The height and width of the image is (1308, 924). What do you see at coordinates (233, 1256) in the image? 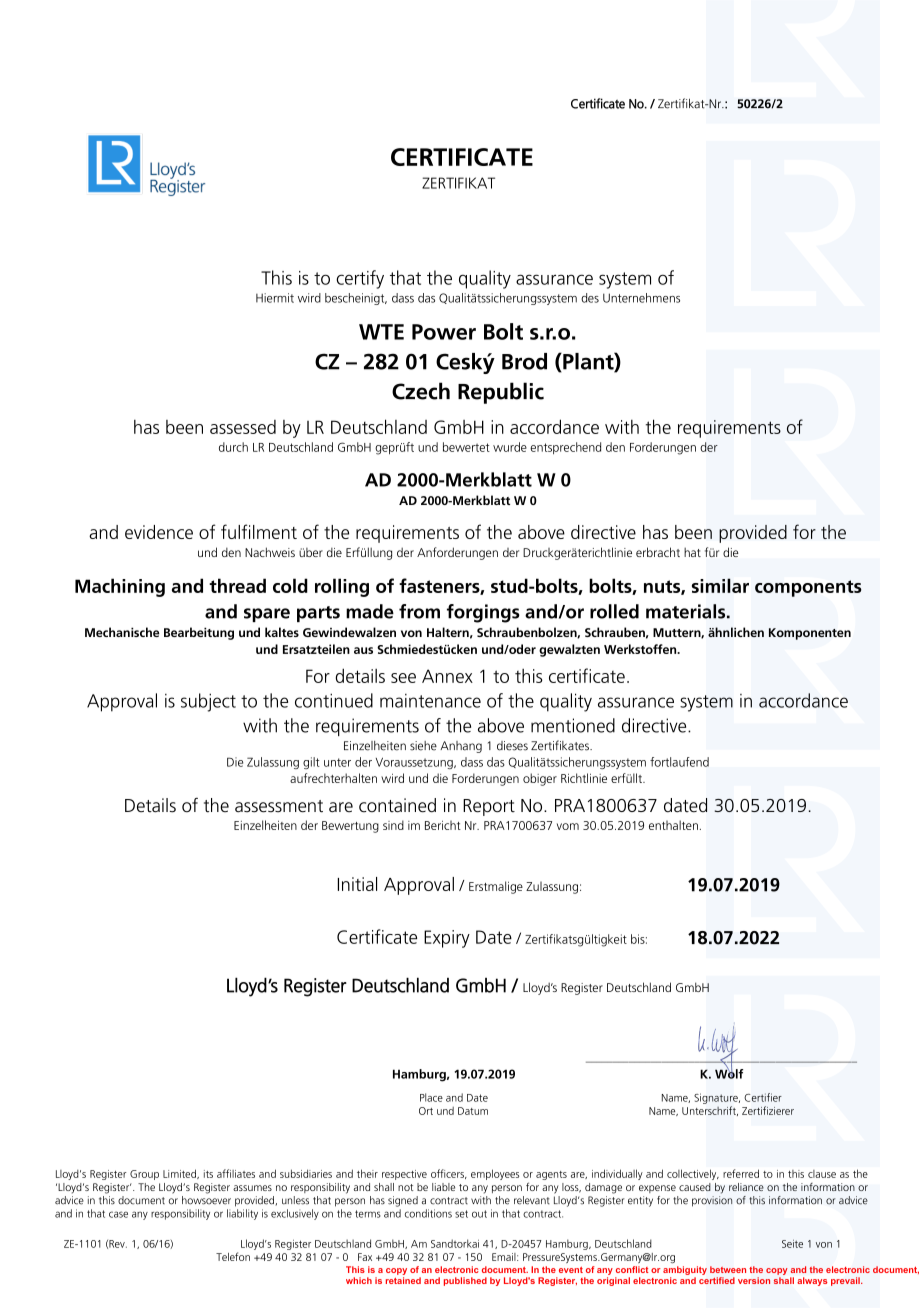
I see `Telefon` at bounding box center [233, 1256].
